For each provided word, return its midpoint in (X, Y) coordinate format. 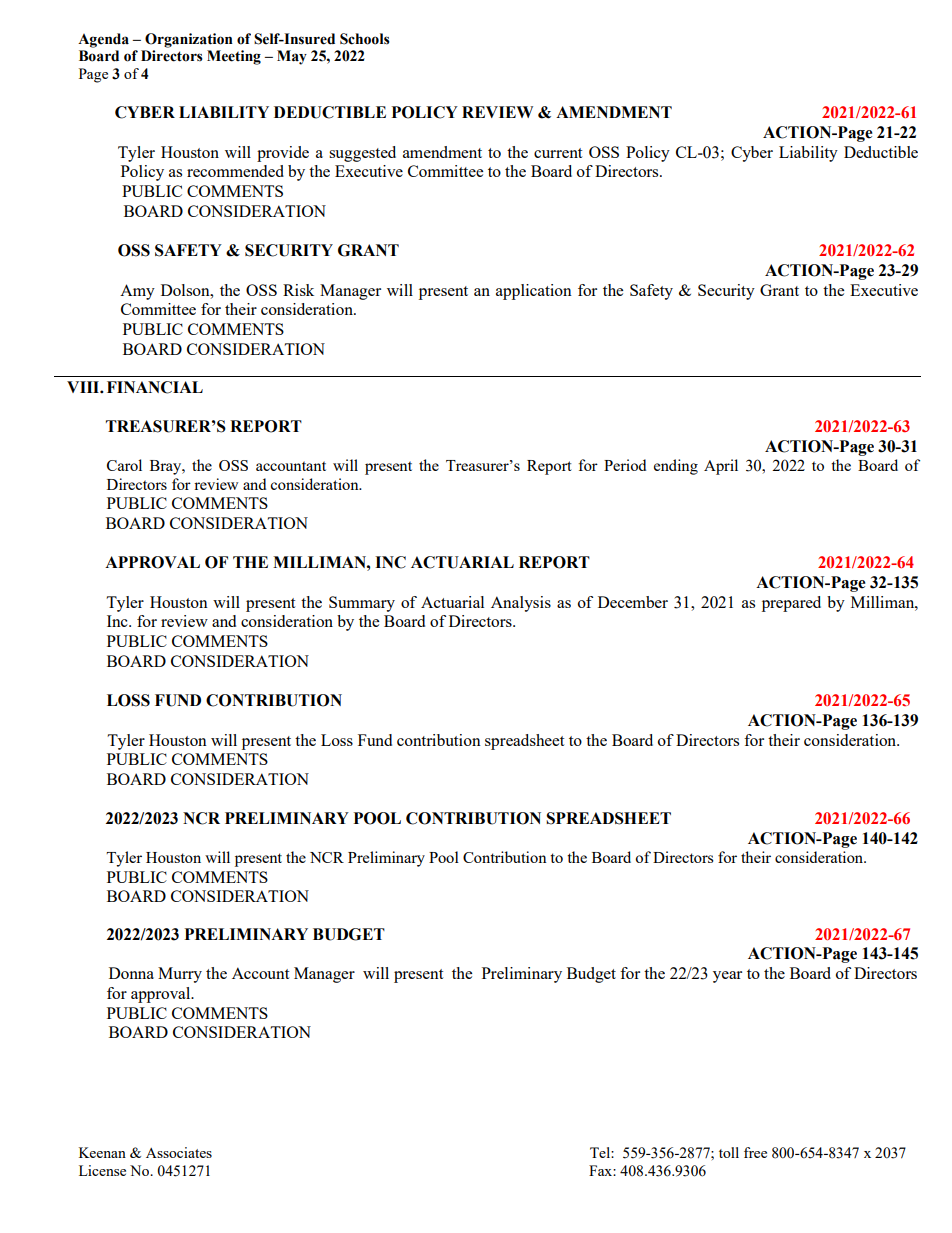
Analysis (521, 604)
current (558, 153)
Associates (179, 1152)
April (721, 467)
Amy (137, 292)
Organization (189, 40)
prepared (791, 604)
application (534, 292)
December (633, 602)
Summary (362, 604)
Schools (365, 39)
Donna (131, 973)
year (727, 977)
